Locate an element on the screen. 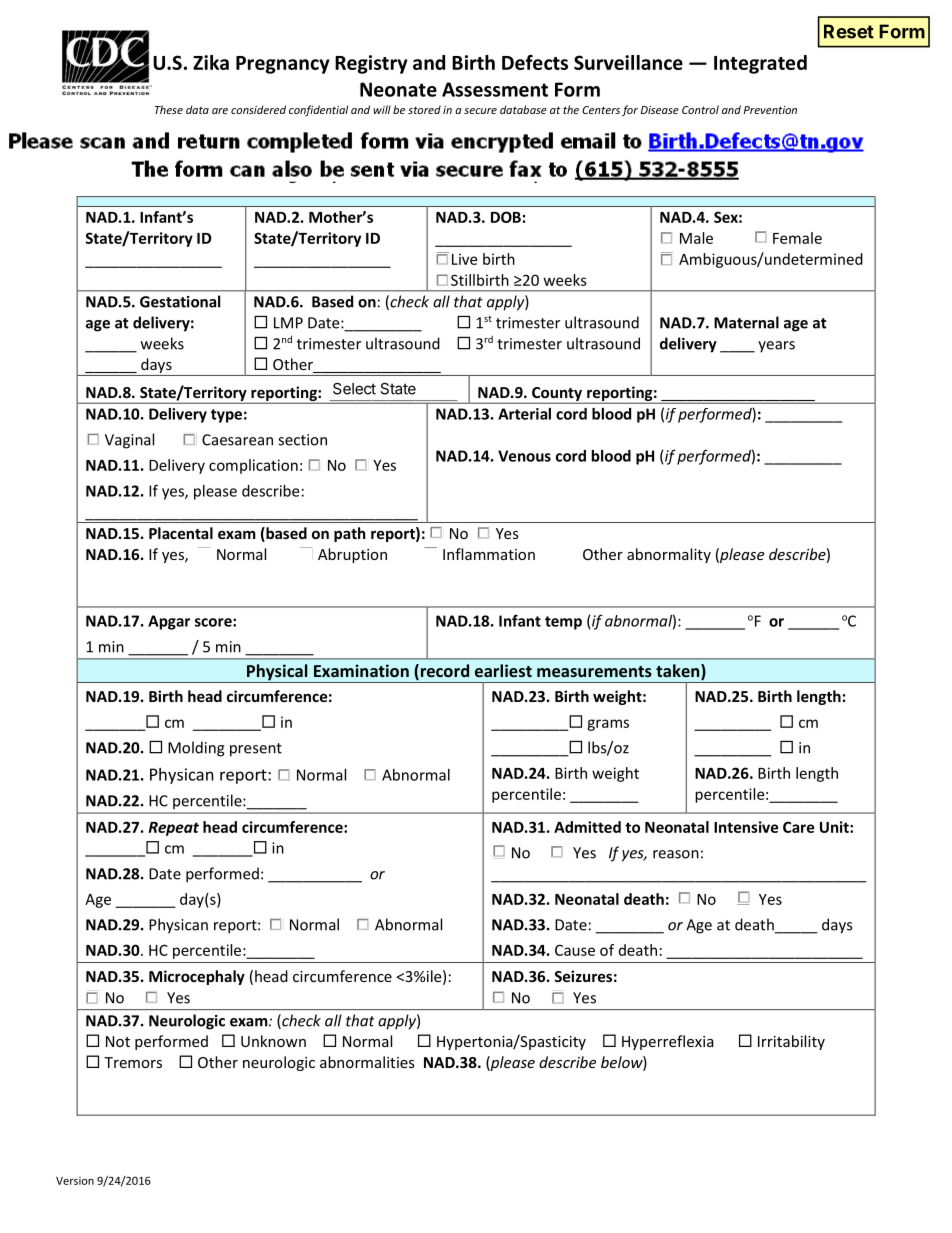  Control is located at coordinates (700, 109).
